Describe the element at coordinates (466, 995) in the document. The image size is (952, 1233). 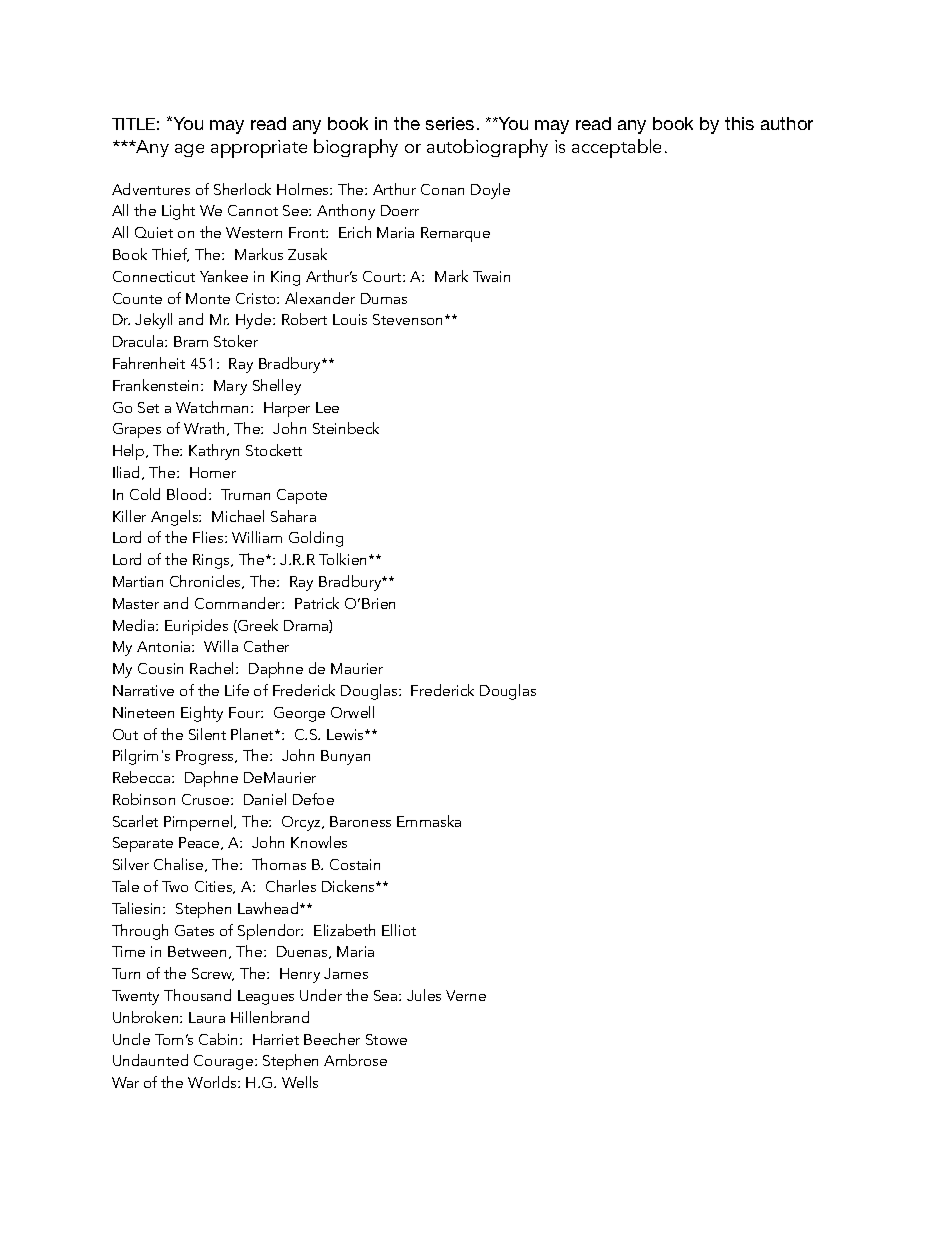
I see `Verne` at that location.
